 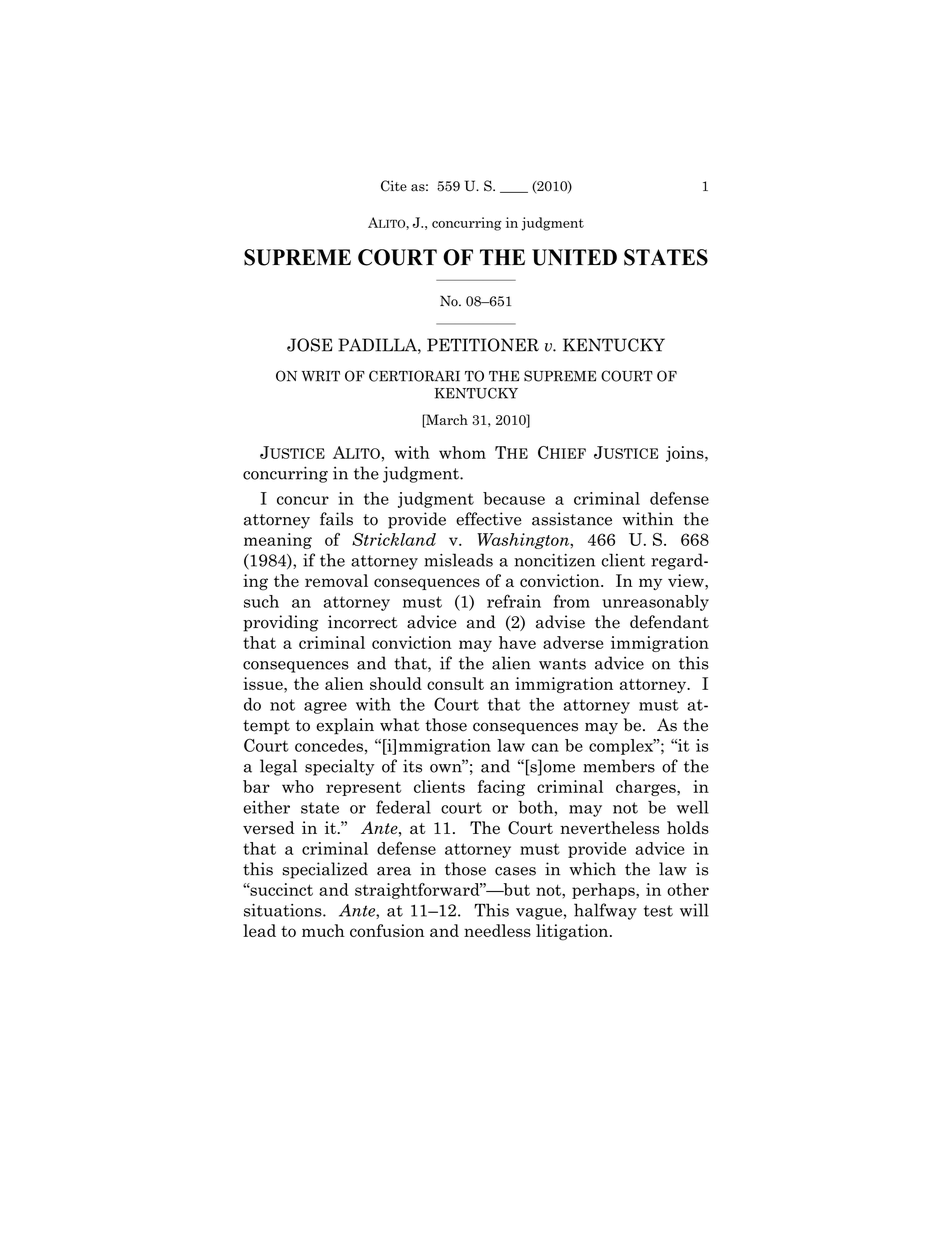 What do you see at coordinates (336, 580) in the screenshot?
I see `removal` at bounding box center [336, 580].
